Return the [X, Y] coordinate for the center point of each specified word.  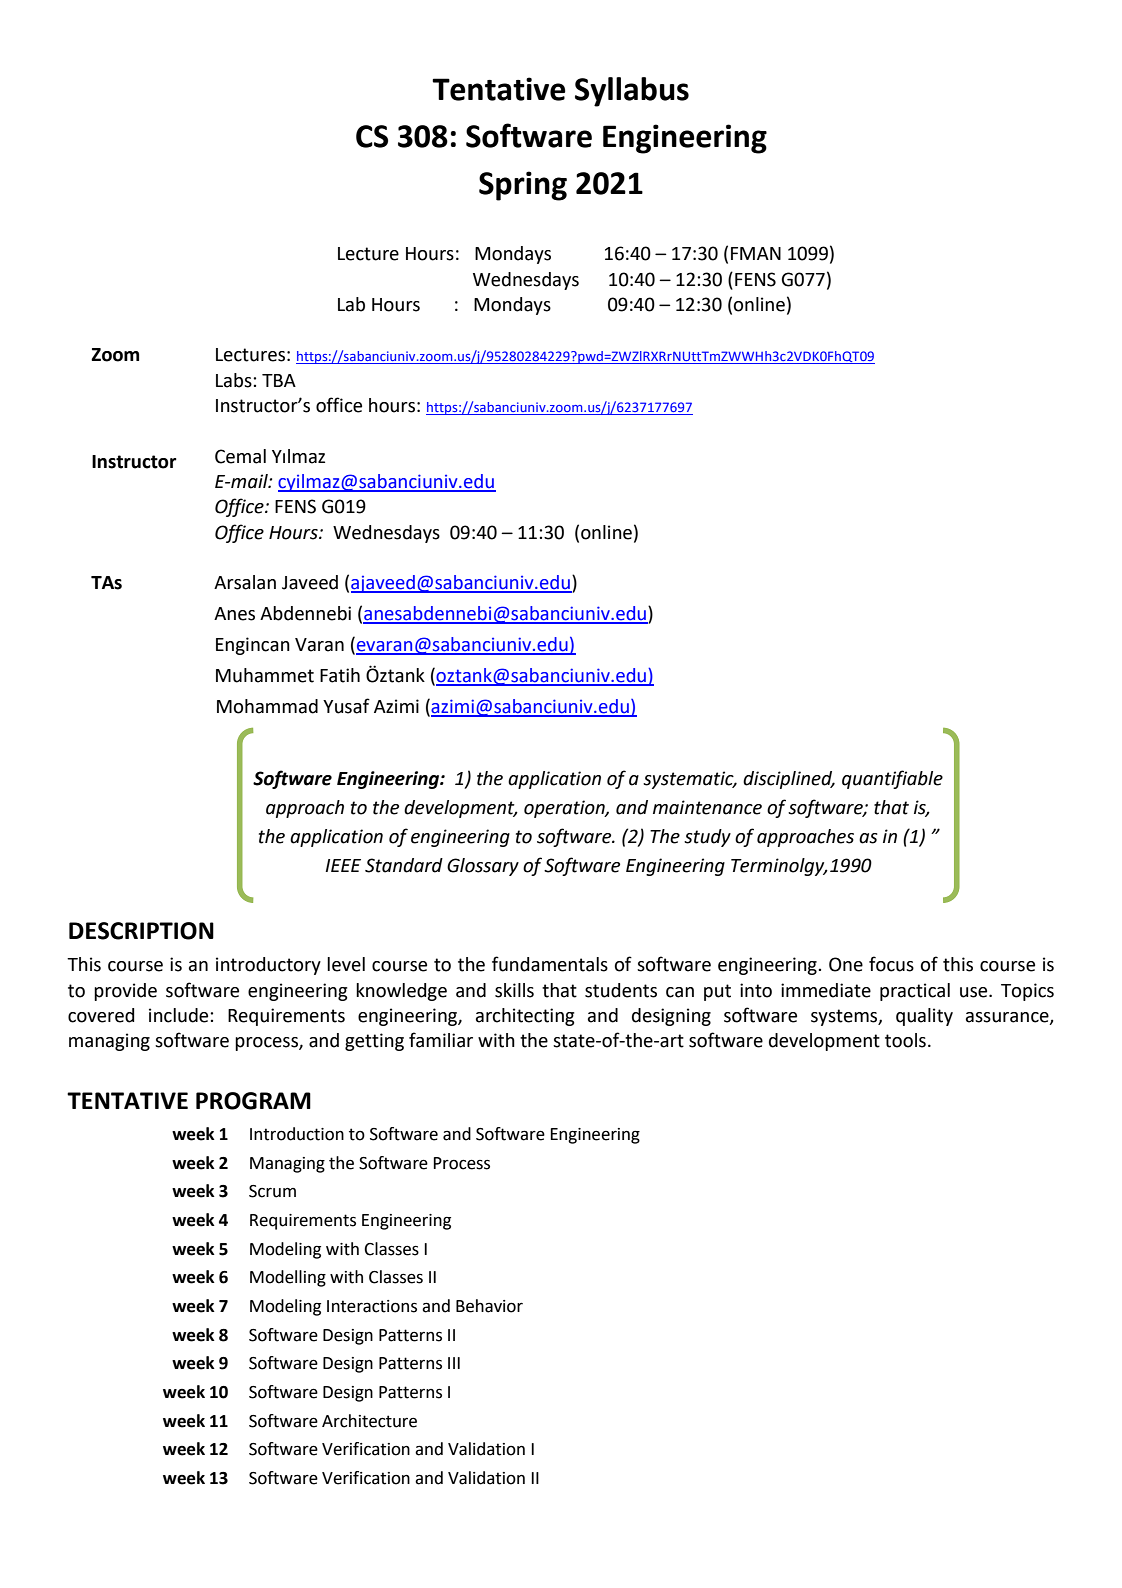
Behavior [489, 1306]
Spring [523, 186]
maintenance [707, 807]
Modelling [288, 1278]
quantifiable [892, 779]
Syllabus [632, 92]
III [454, 1363]
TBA [279, 380]
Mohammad [267, 706]
